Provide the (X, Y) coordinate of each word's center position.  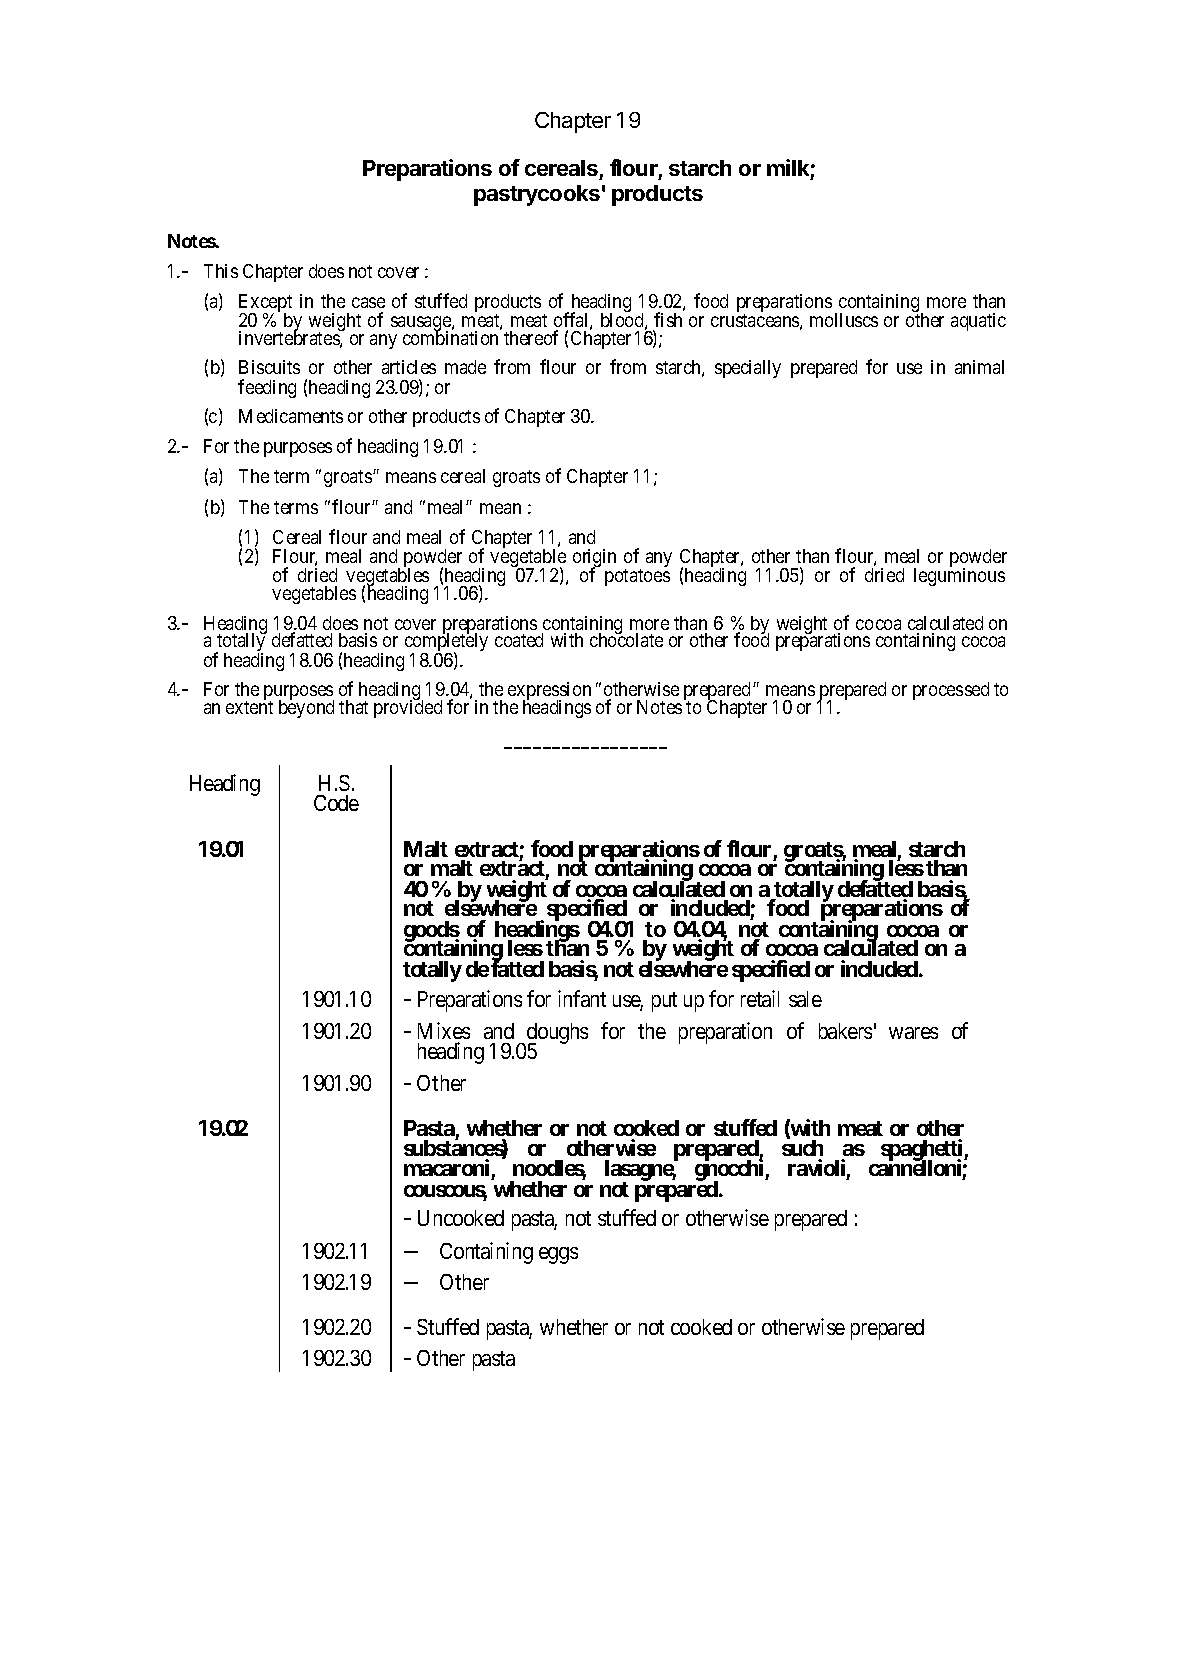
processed (951, 691)
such (802, 1150)
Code (336, 803)
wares (913, 1033)
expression (549, 693)
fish (668, 319)
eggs (558, 1255)
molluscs (844, 320)
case (368, 302)
